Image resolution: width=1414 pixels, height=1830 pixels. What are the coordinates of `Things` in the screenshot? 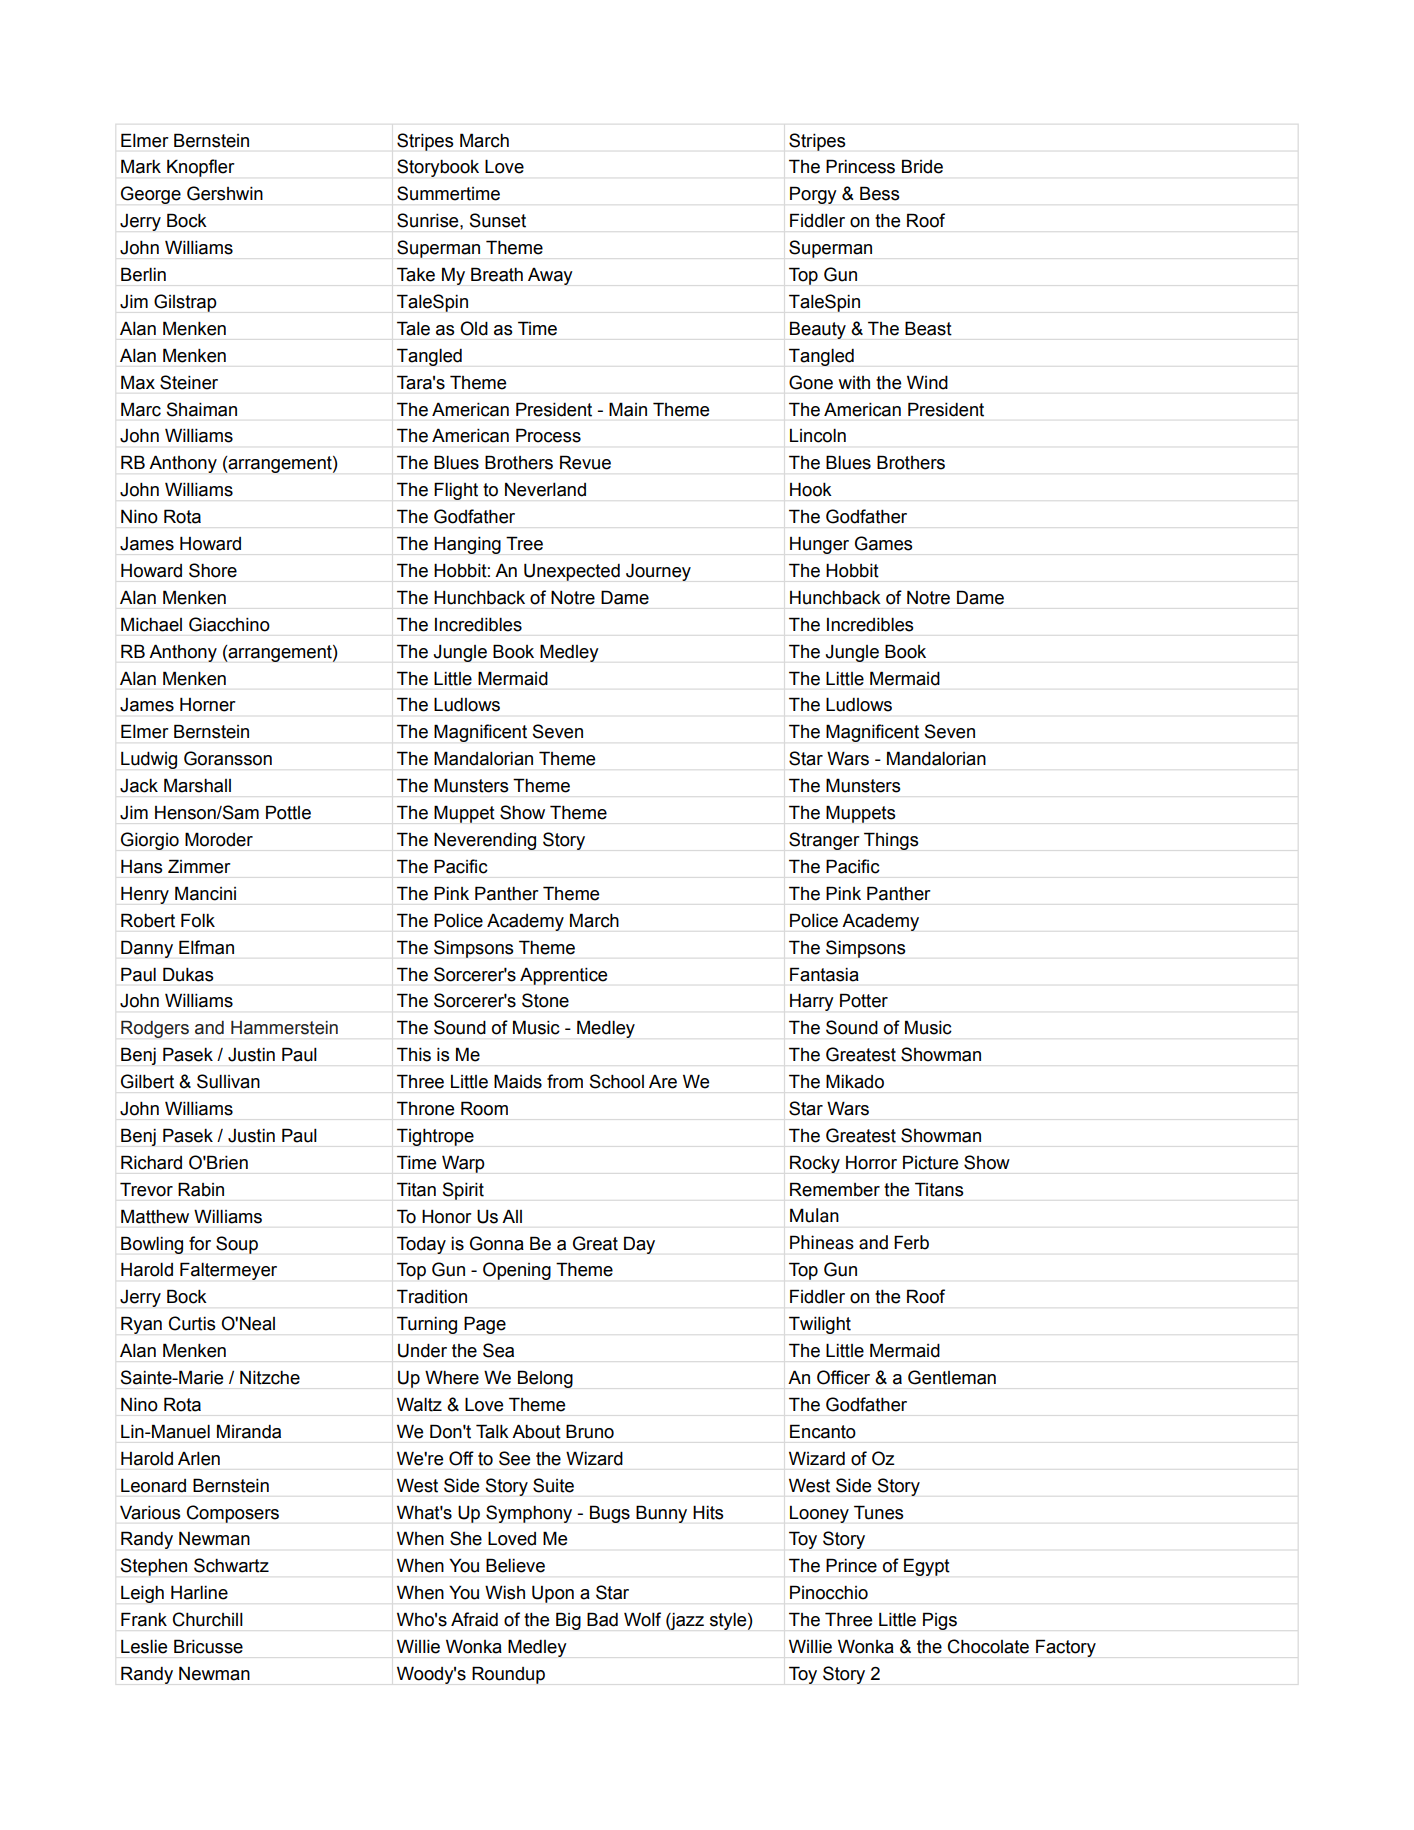 It's located at (891, 841).
